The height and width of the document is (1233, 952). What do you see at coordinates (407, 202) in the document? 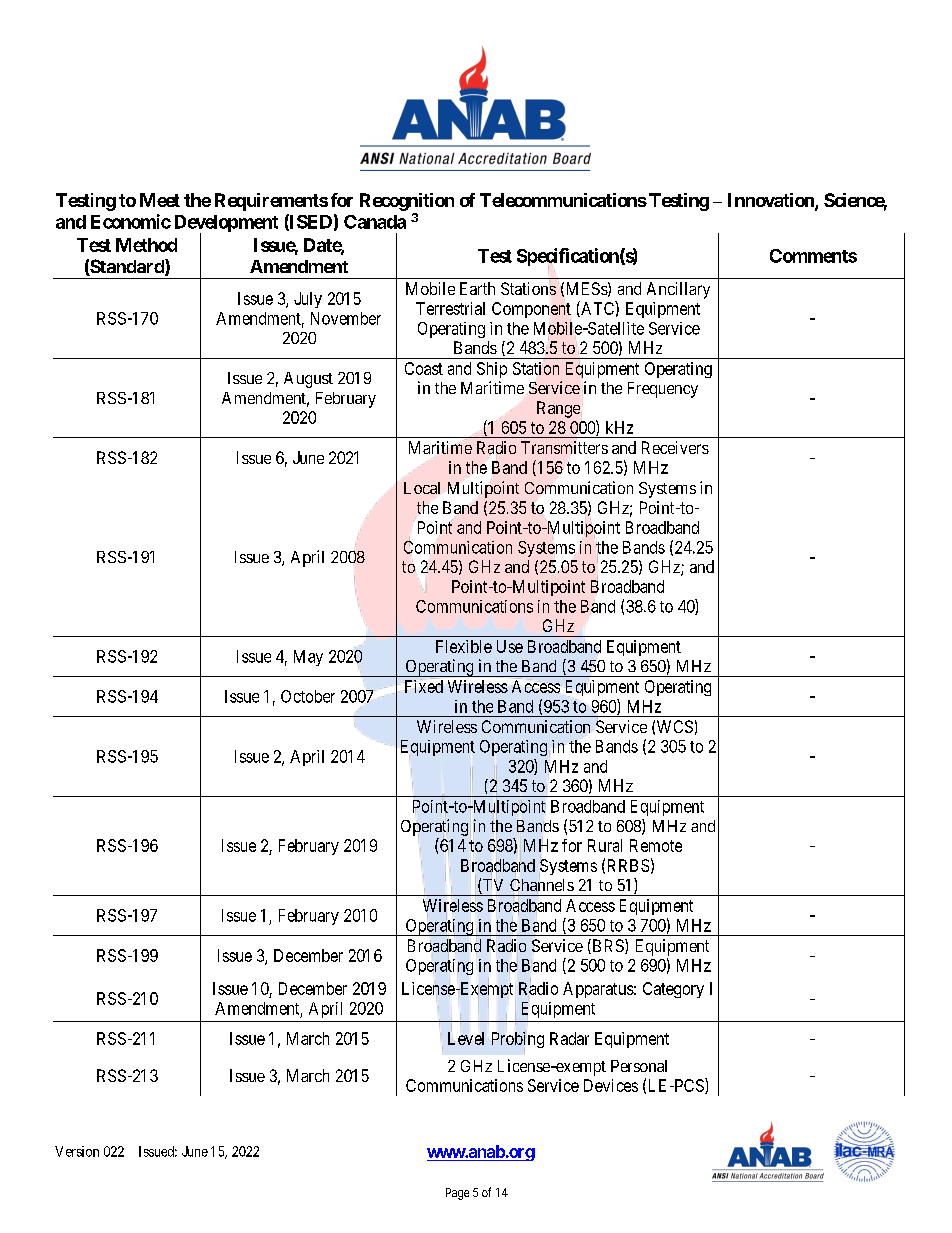
I see `Recognition` at bounding box center [407, 202].
